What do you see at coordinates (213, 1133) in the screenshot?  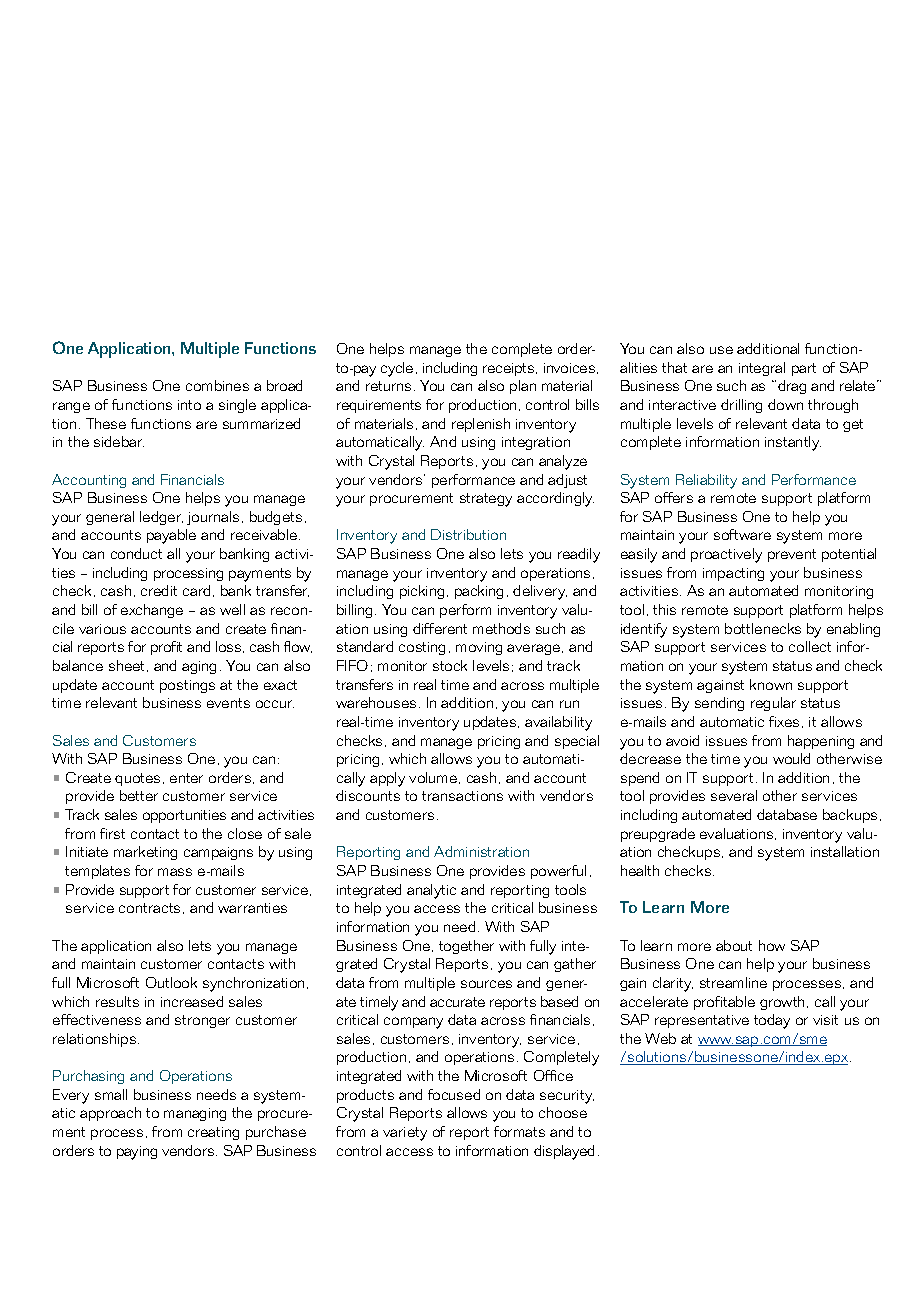 I see `creating` at bounding box center [213, 1133].
